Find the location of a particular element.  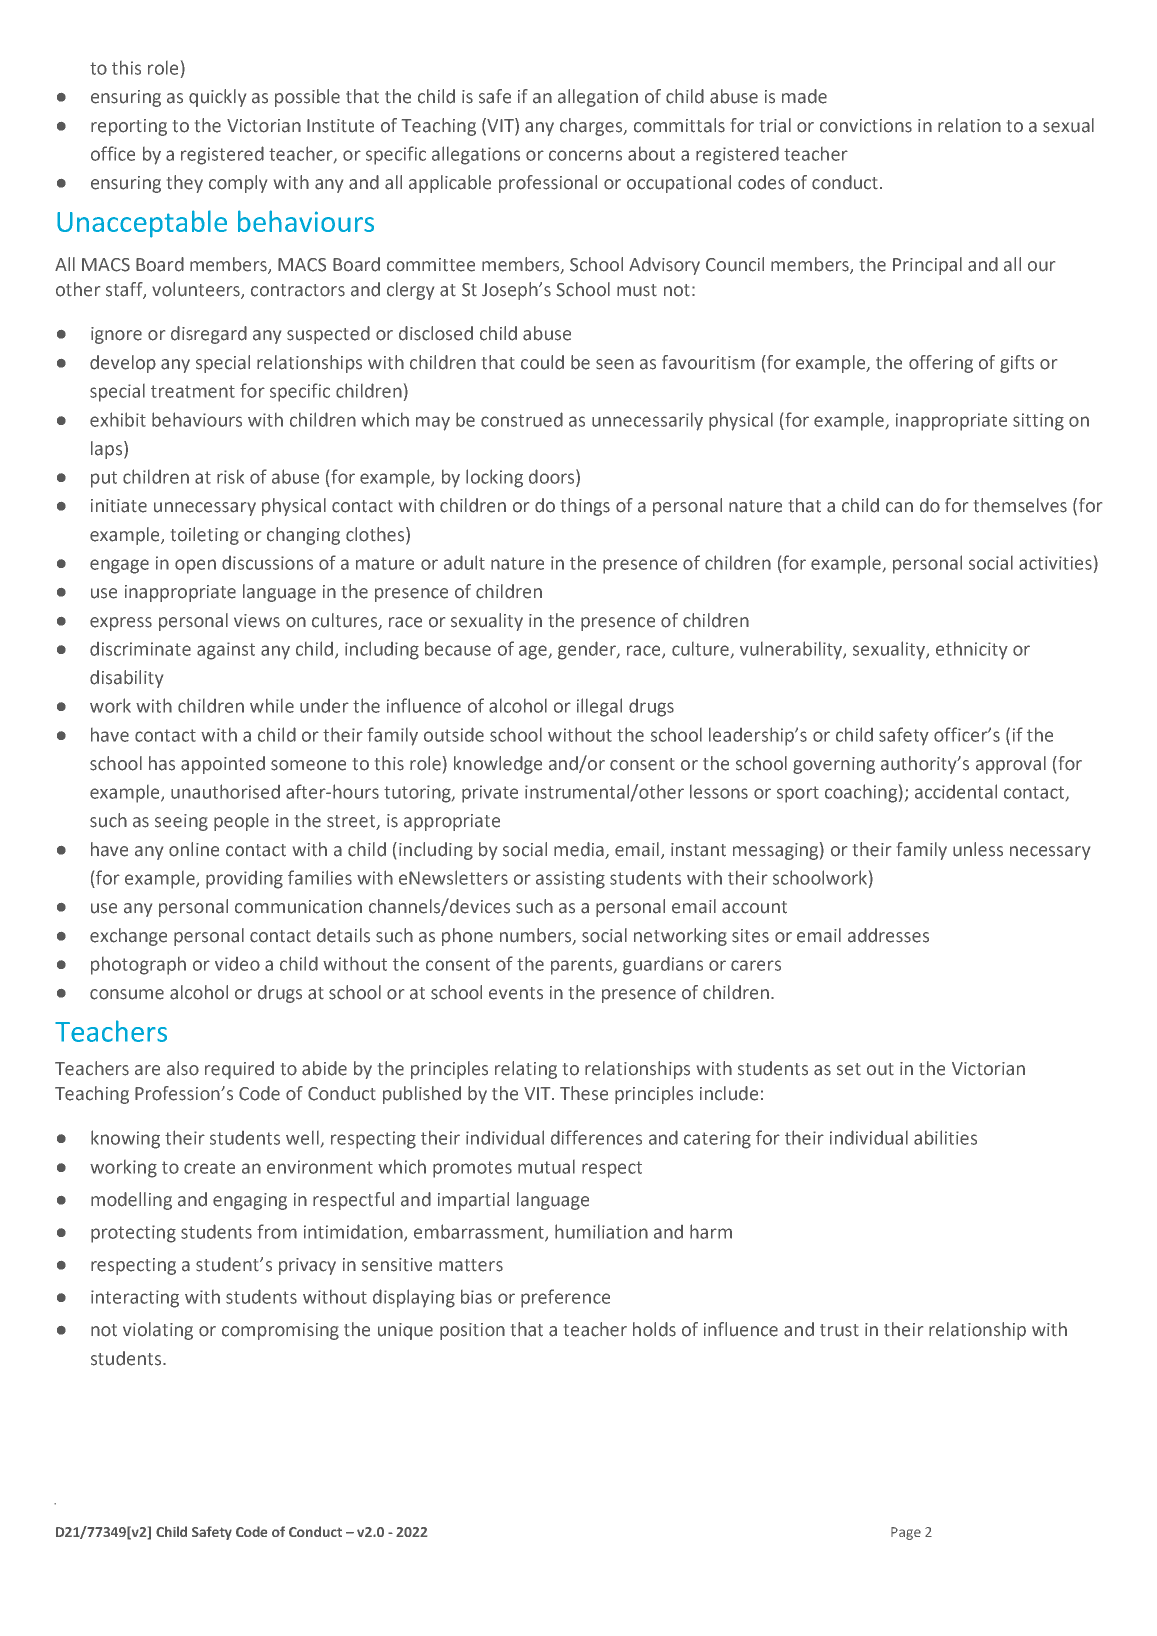

holds is located at coordinates (654, 1329).
